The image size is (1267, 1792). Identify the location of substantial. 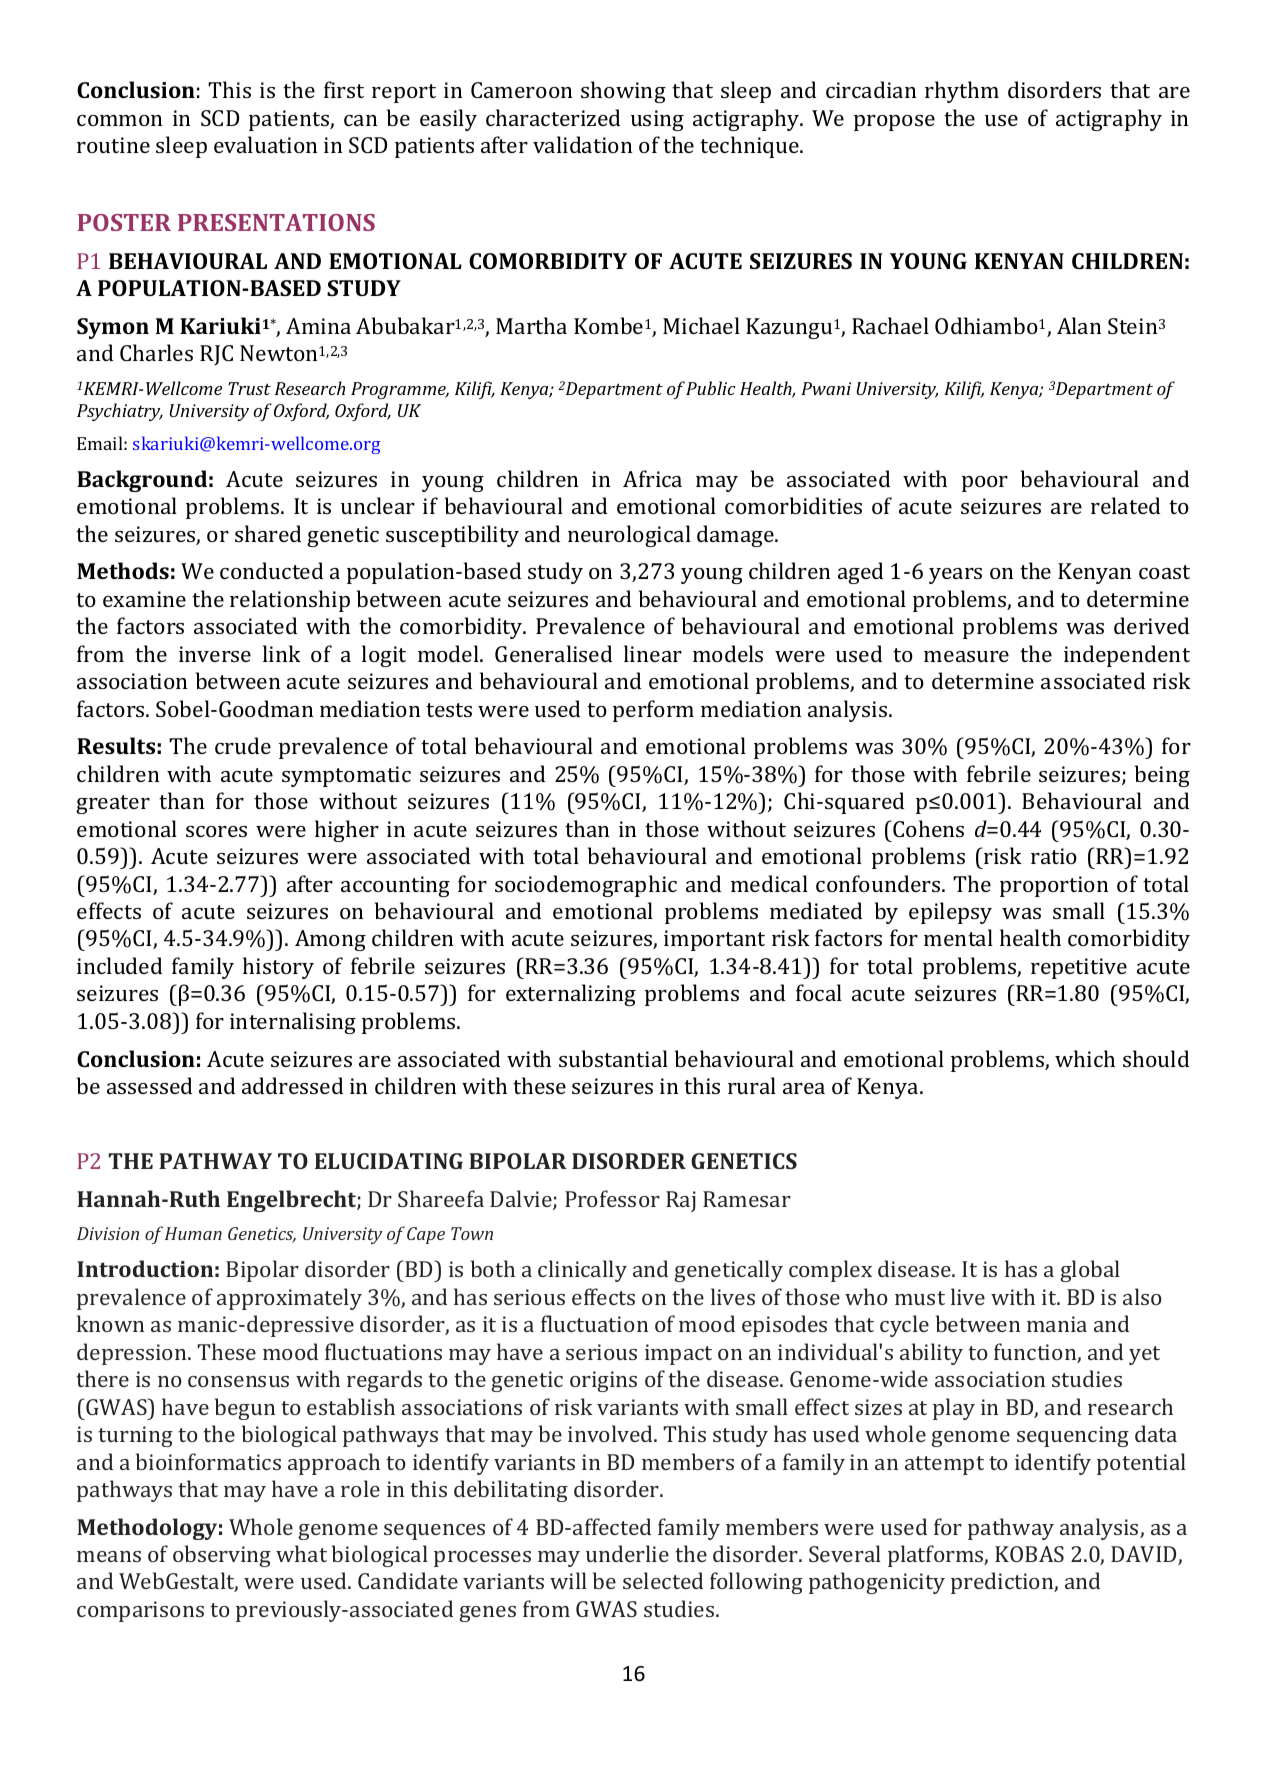
(613, 1058).
